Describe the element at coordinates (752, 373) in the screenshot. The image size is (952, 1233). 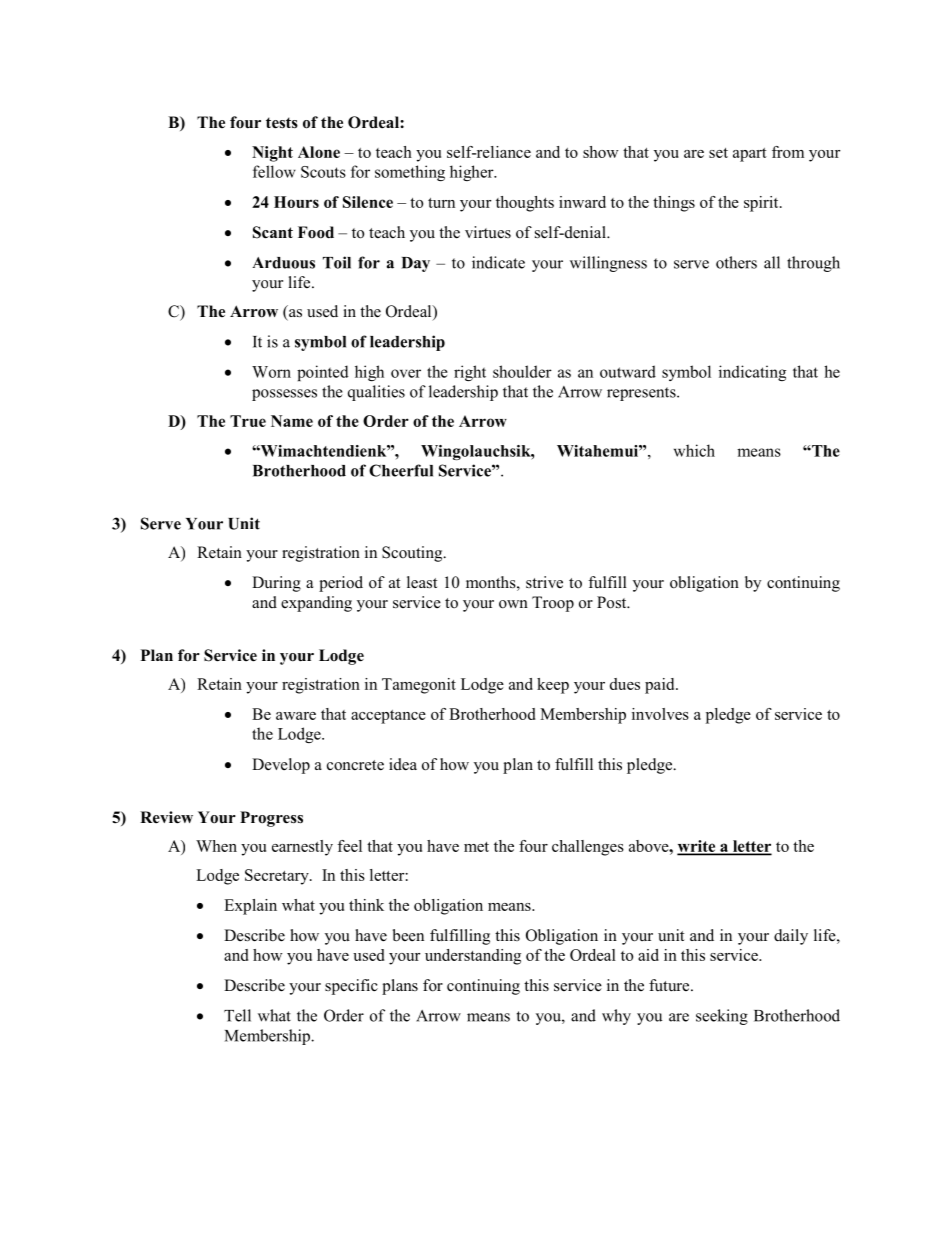
I see `indicating` at that location.
